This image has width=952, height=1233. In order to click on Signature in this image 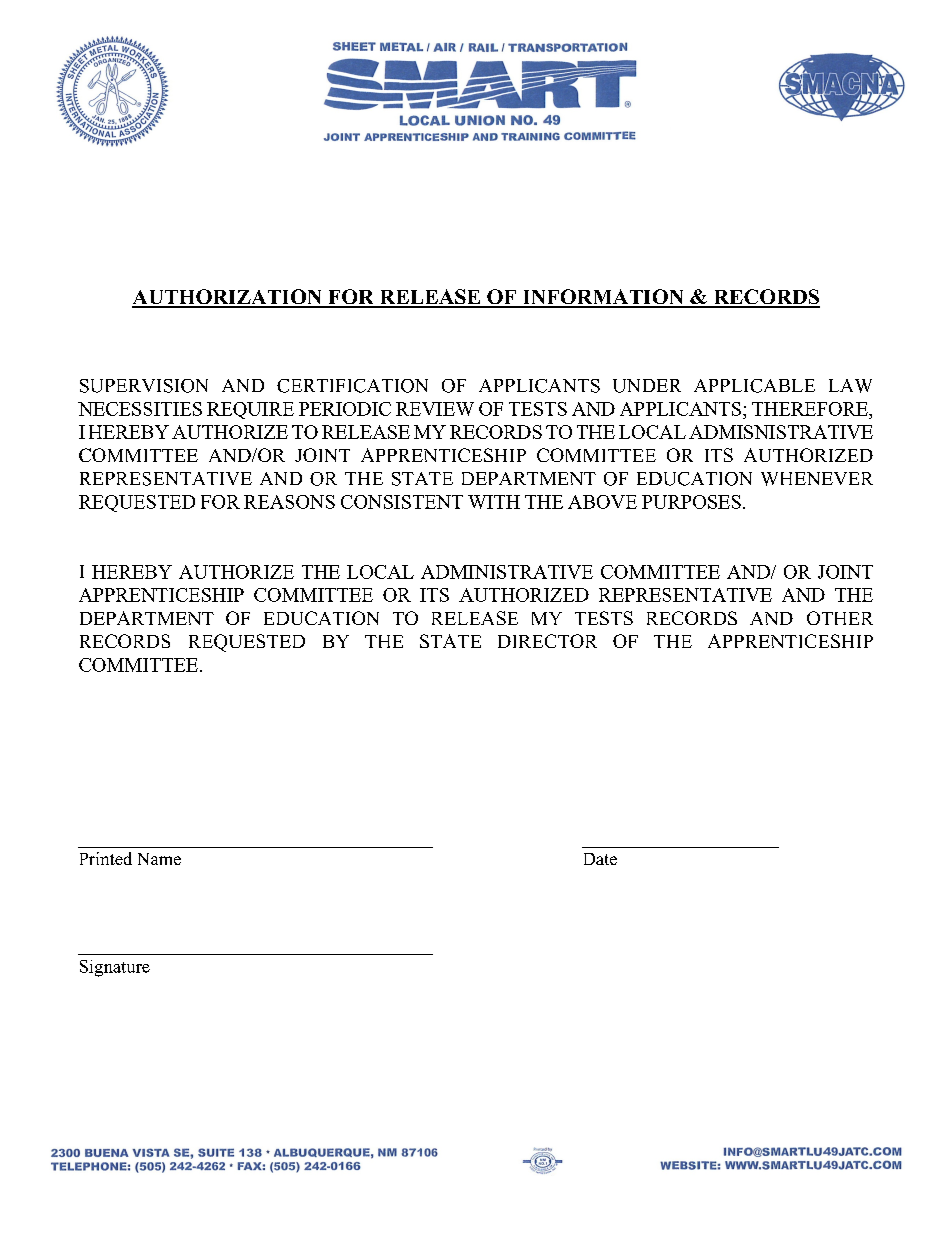, I will do `click(115, 968)`.
